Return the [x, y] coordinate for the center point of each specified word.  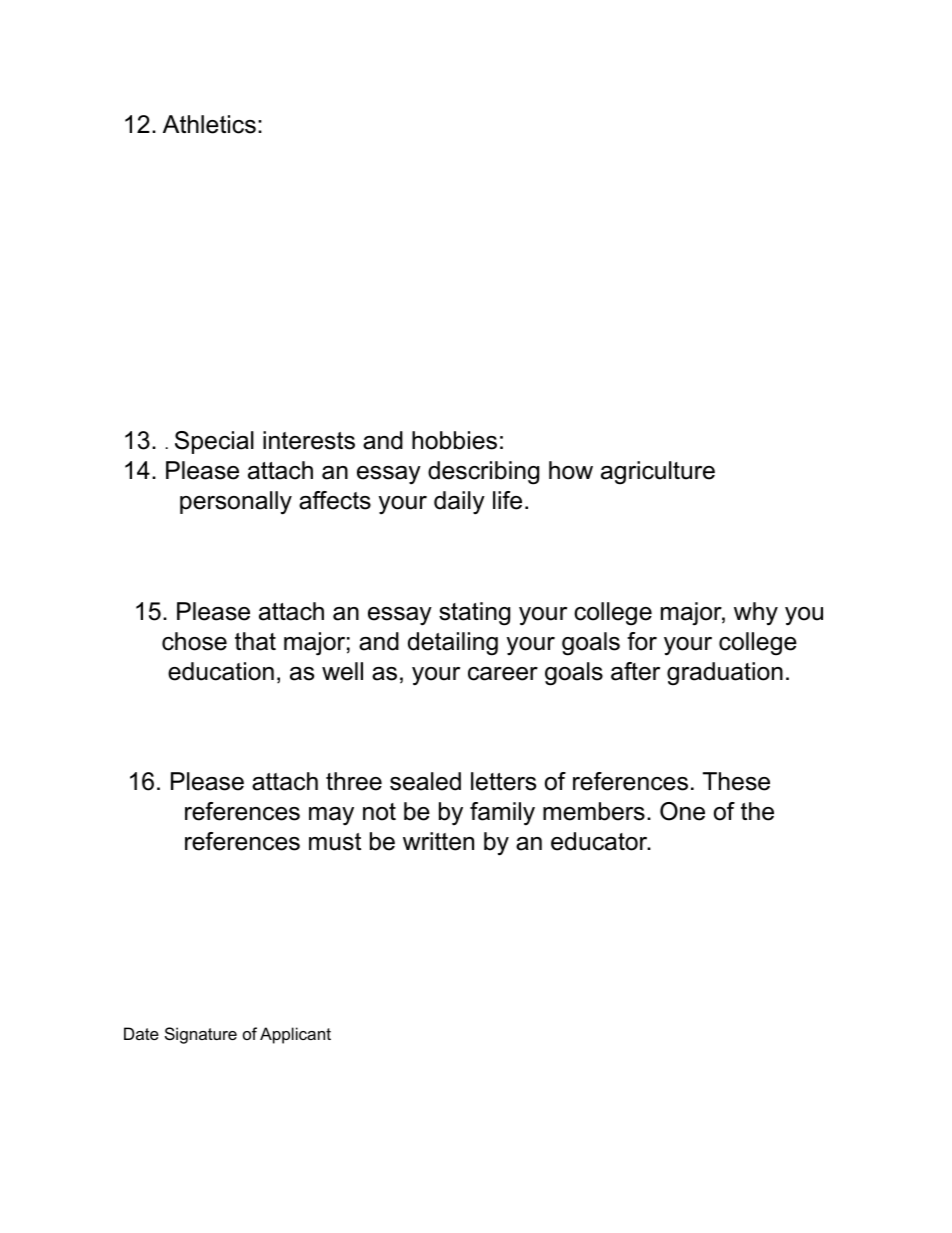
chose [194, 641]
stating [474, 614]
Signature [201, 1035]
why [756, 614]
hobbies [454, 440]
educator [600, 841]
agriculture [658, 473]
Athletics [209, 124]
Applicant [295, 1035]
